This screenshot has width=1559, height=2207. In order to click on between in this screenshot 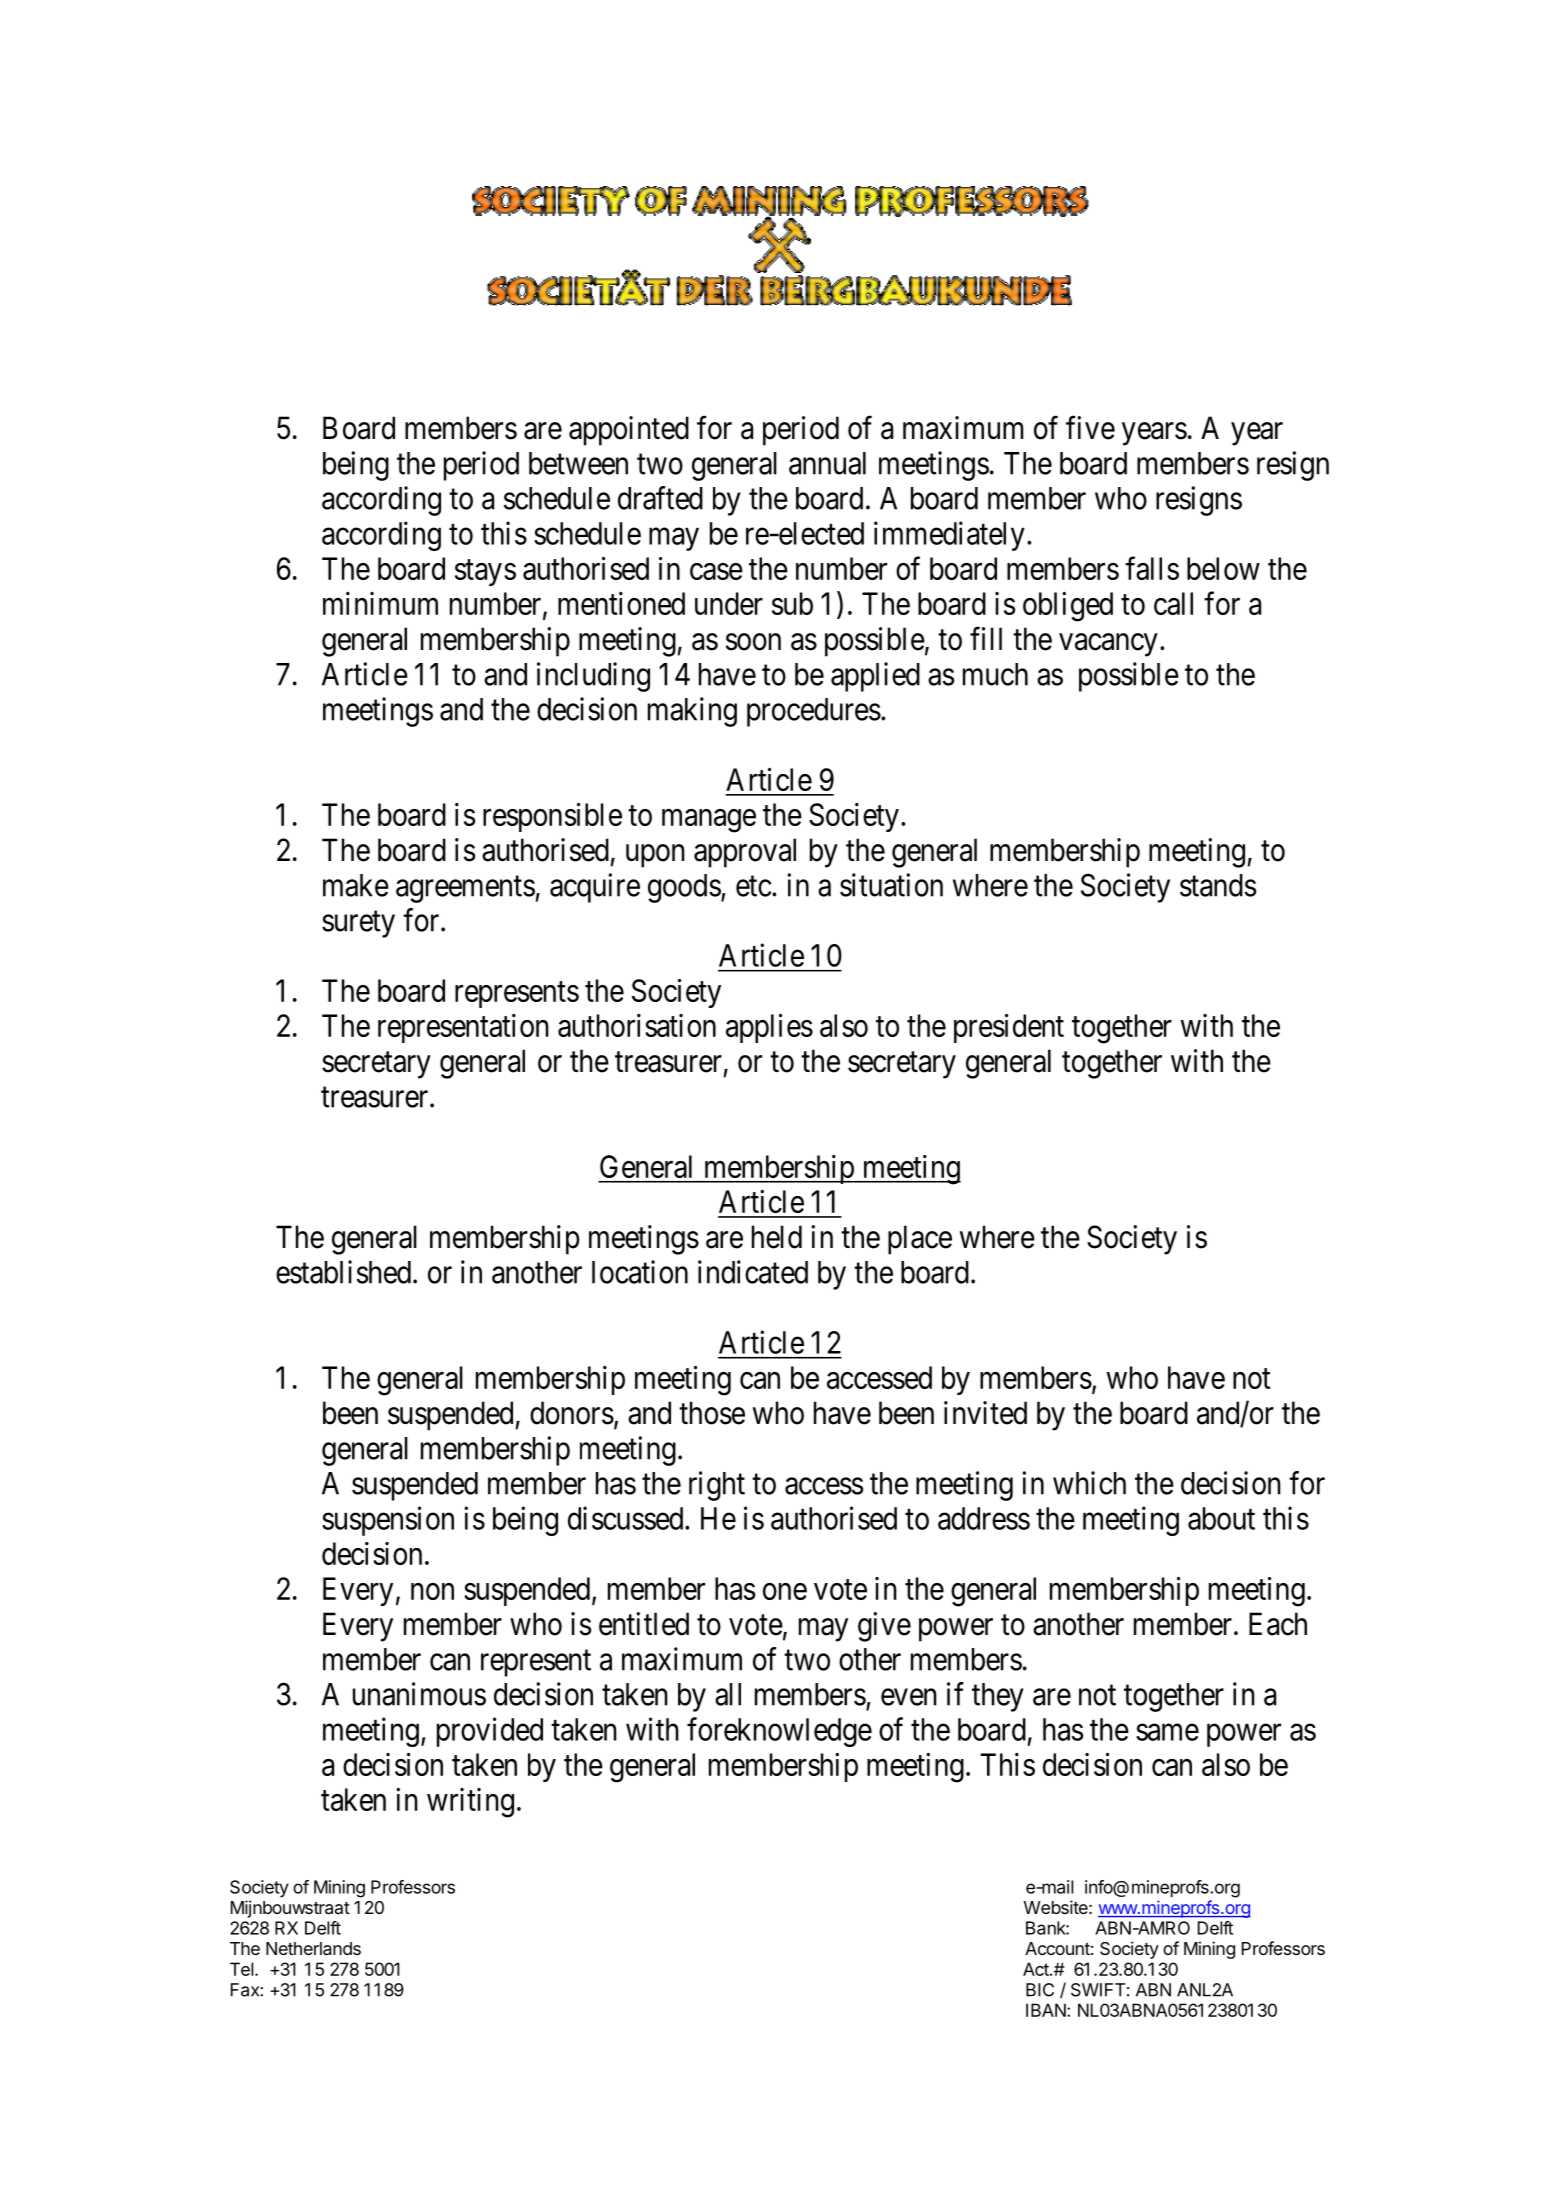, I will do `click(578, 463)`.
